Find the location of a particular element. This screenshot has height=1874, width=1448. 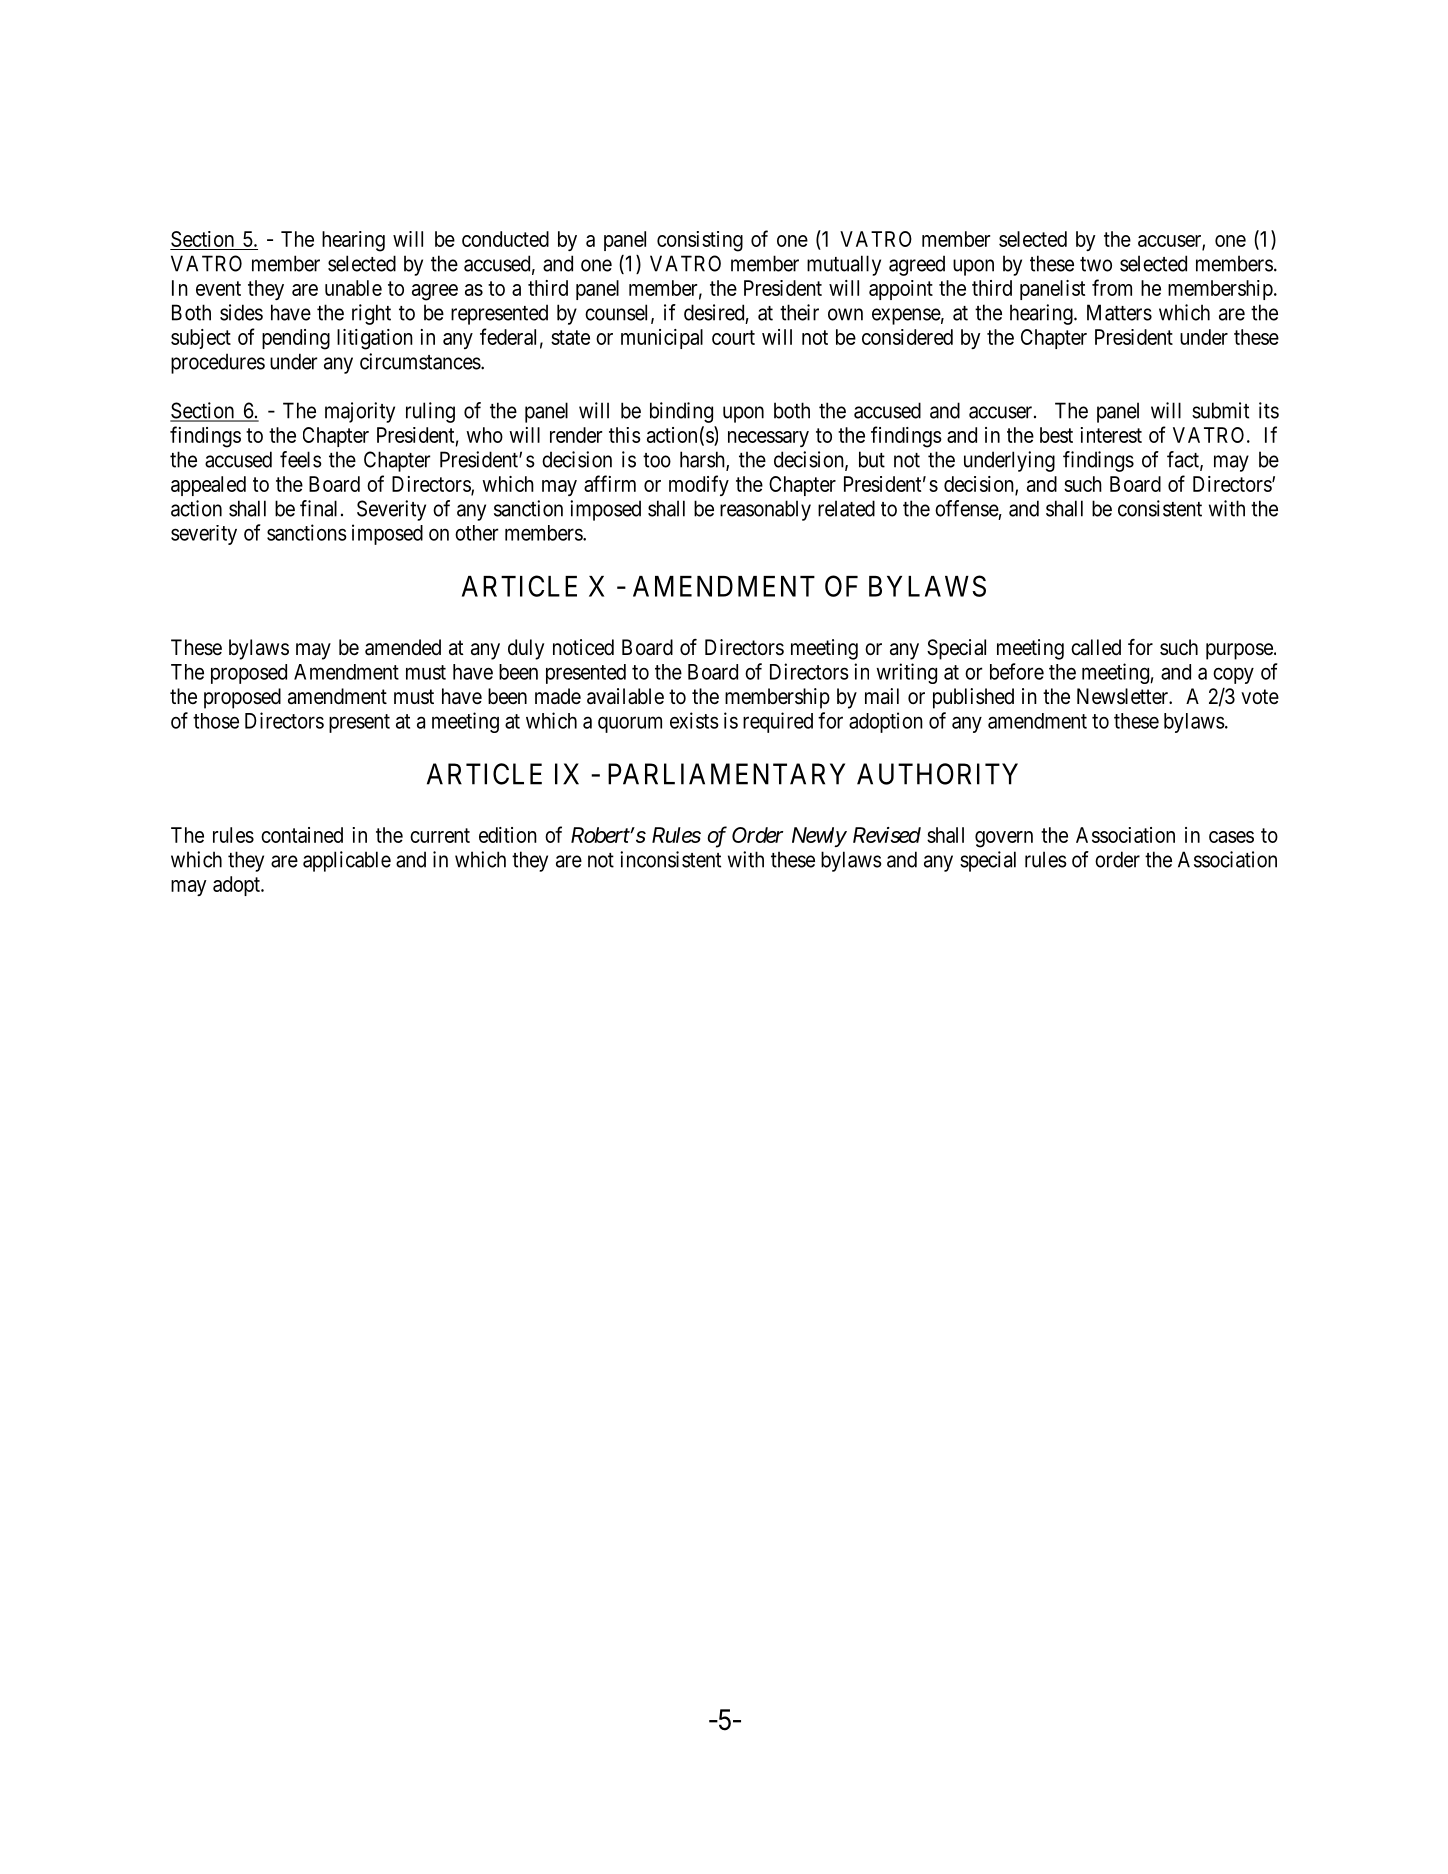

unable is located at coordinates (353, 288).
